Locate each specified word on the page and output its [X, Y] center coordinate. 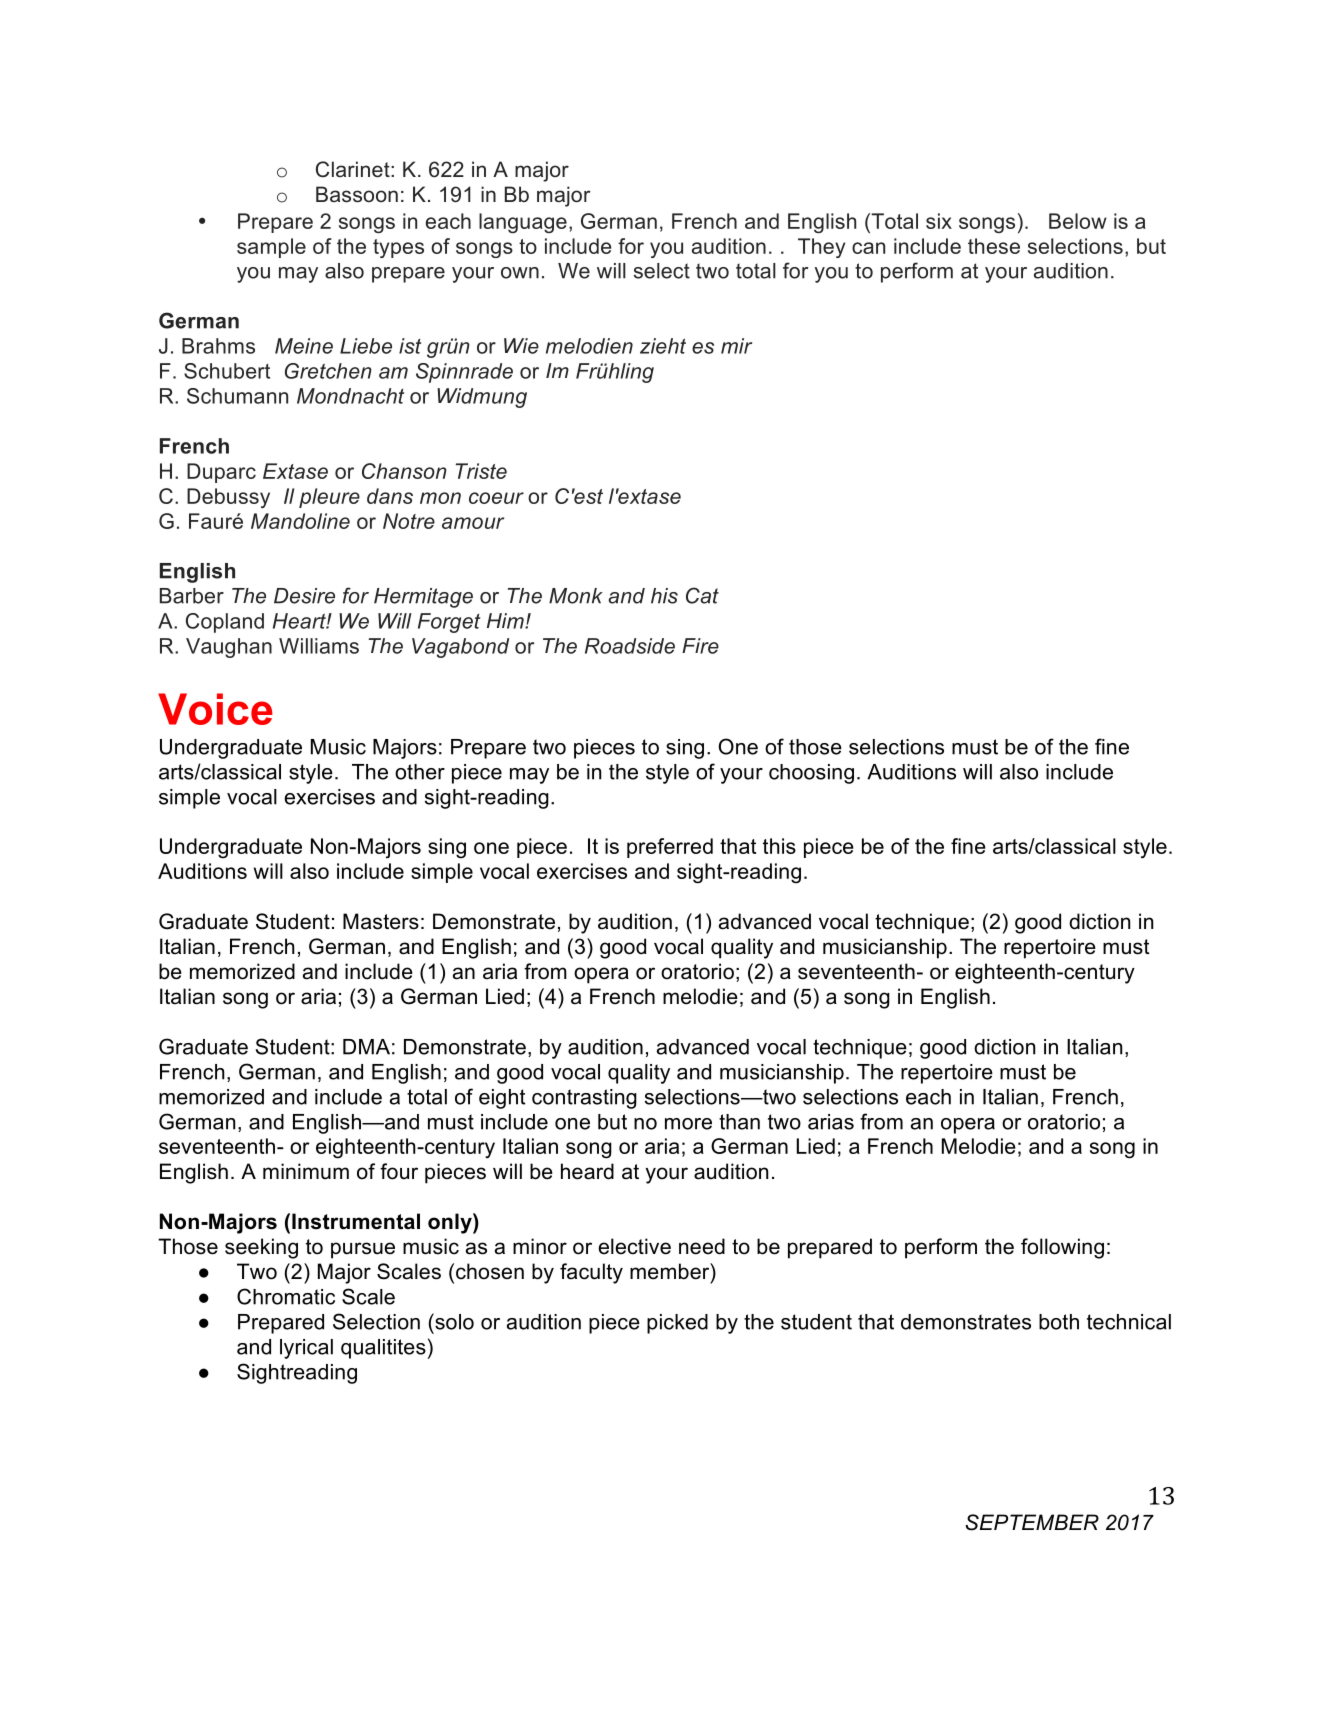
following [1062, 1248]
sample [271, 248]
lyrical [306, 1349]
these [994, 246]
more [688, 1124]
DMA [366, 1047]
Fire [700, 646]
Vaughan [229, 648]
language [523, 223]
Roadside [630, 646]
